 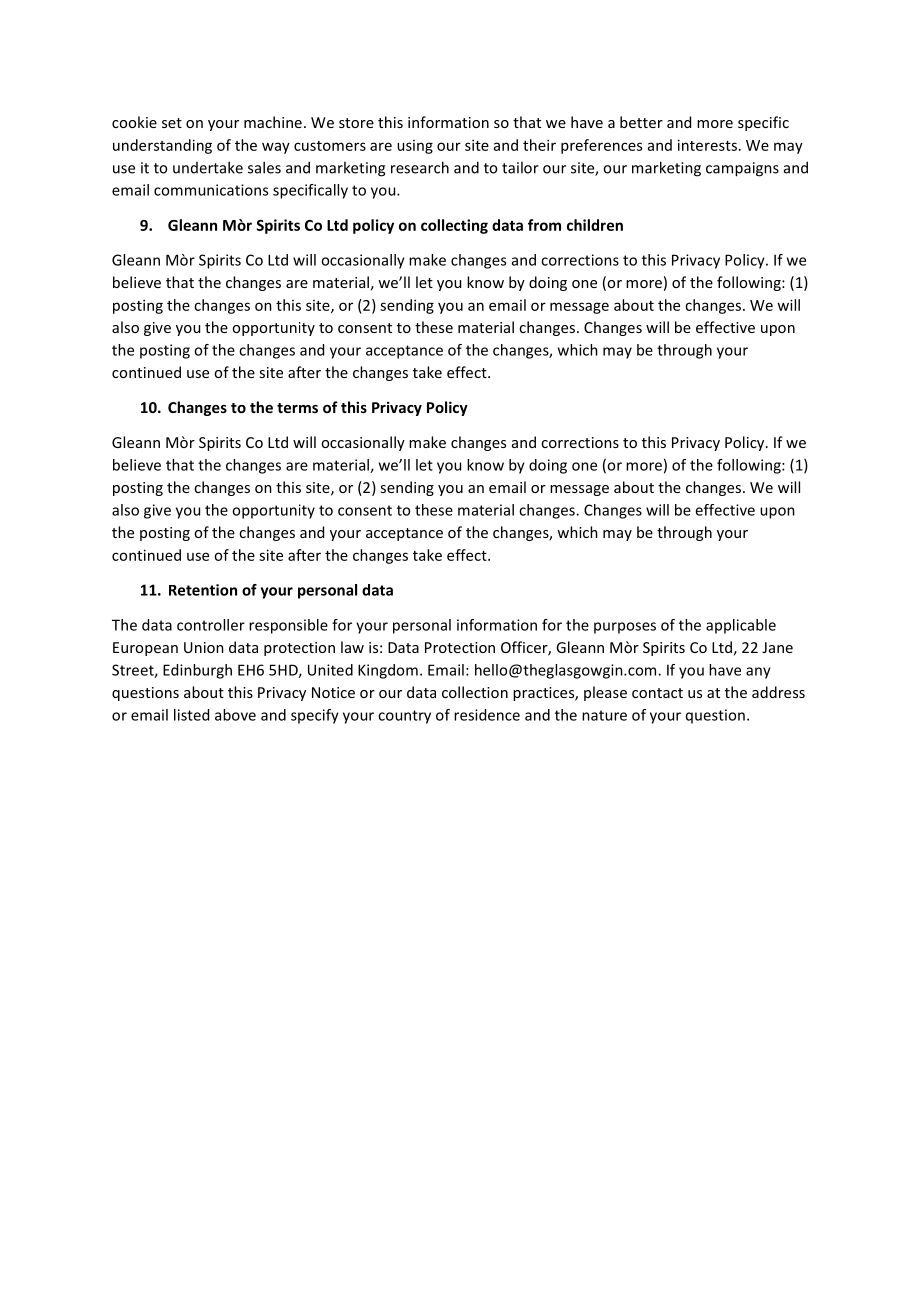 What do you see at coordinates (741, 626) in the page?
I see `applicable` at bounding box center [741, 626].
